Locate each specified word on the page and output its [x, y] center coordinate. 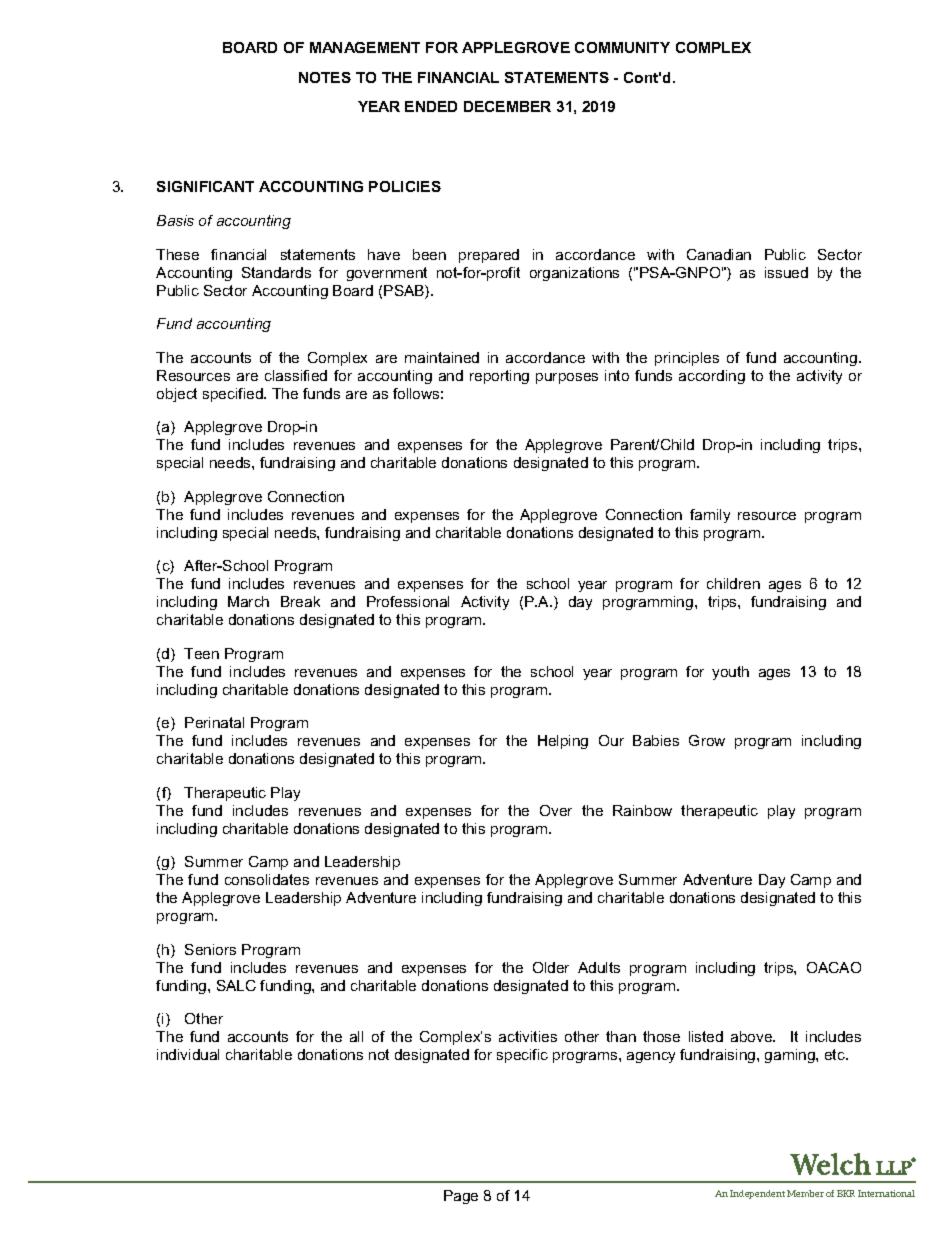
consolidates [267, 879]
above [753, 1036]
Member [805, 1193]
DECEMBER [507, 106]
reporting [499, 377]
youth [730, 673]
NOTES [325, 77]
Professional [408, 601]
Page [461, 1197]
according [712, 377]
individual [188, 1054]
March [248, 601]
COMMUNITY [622, 47]
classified [296, 375]
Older [551, 967]
